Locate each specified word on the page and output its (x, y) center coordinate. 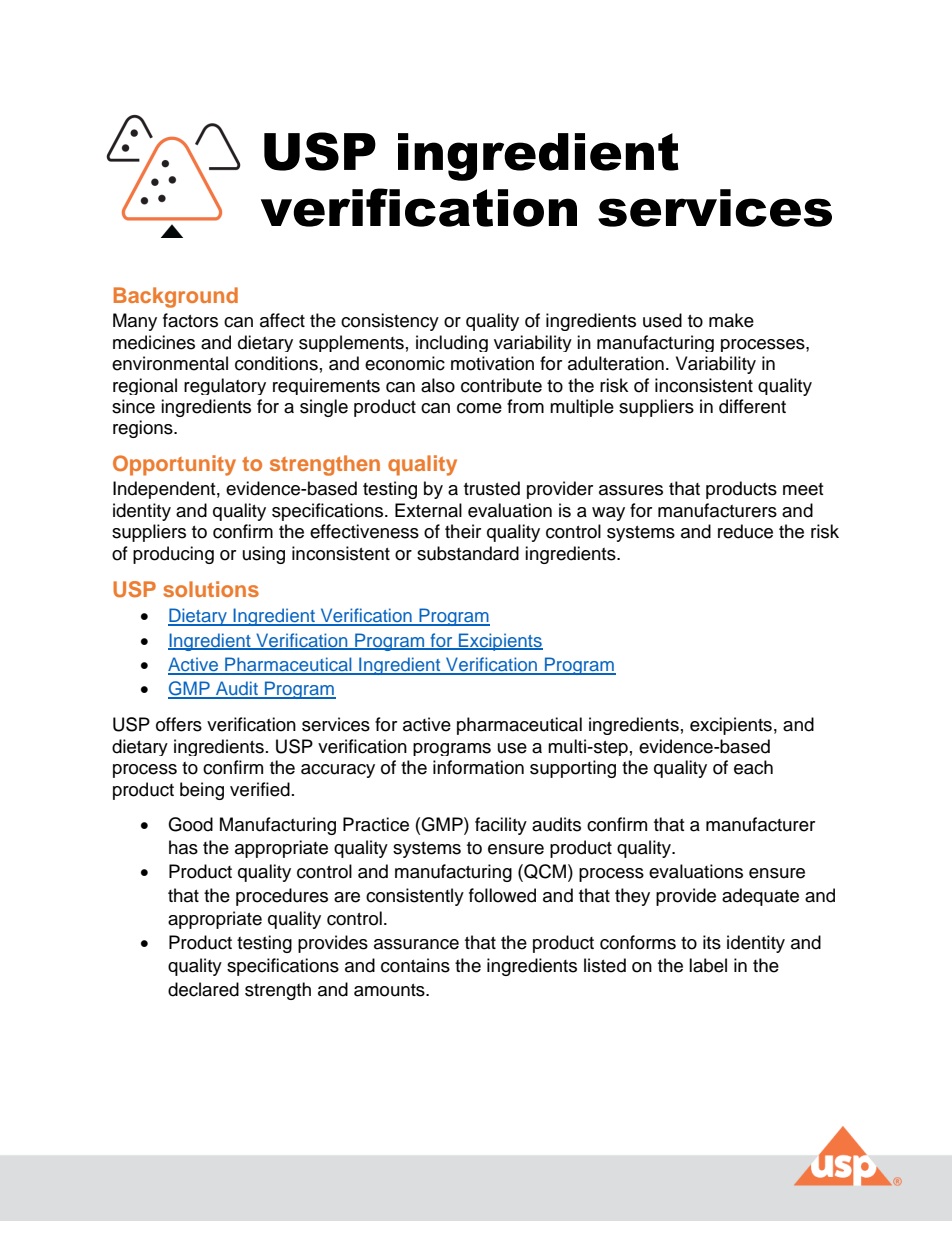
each (753, 767)
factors (190, 320)
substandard (468, 553)
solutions (211, 589)
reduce (745, 531)
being (202, 791)
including (452, 343)
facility (501, 826)
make (731, 320)
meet (803, 489)
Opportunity (174, 465)
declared (203, 989)
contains (415, 965)
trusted (492, 488)
